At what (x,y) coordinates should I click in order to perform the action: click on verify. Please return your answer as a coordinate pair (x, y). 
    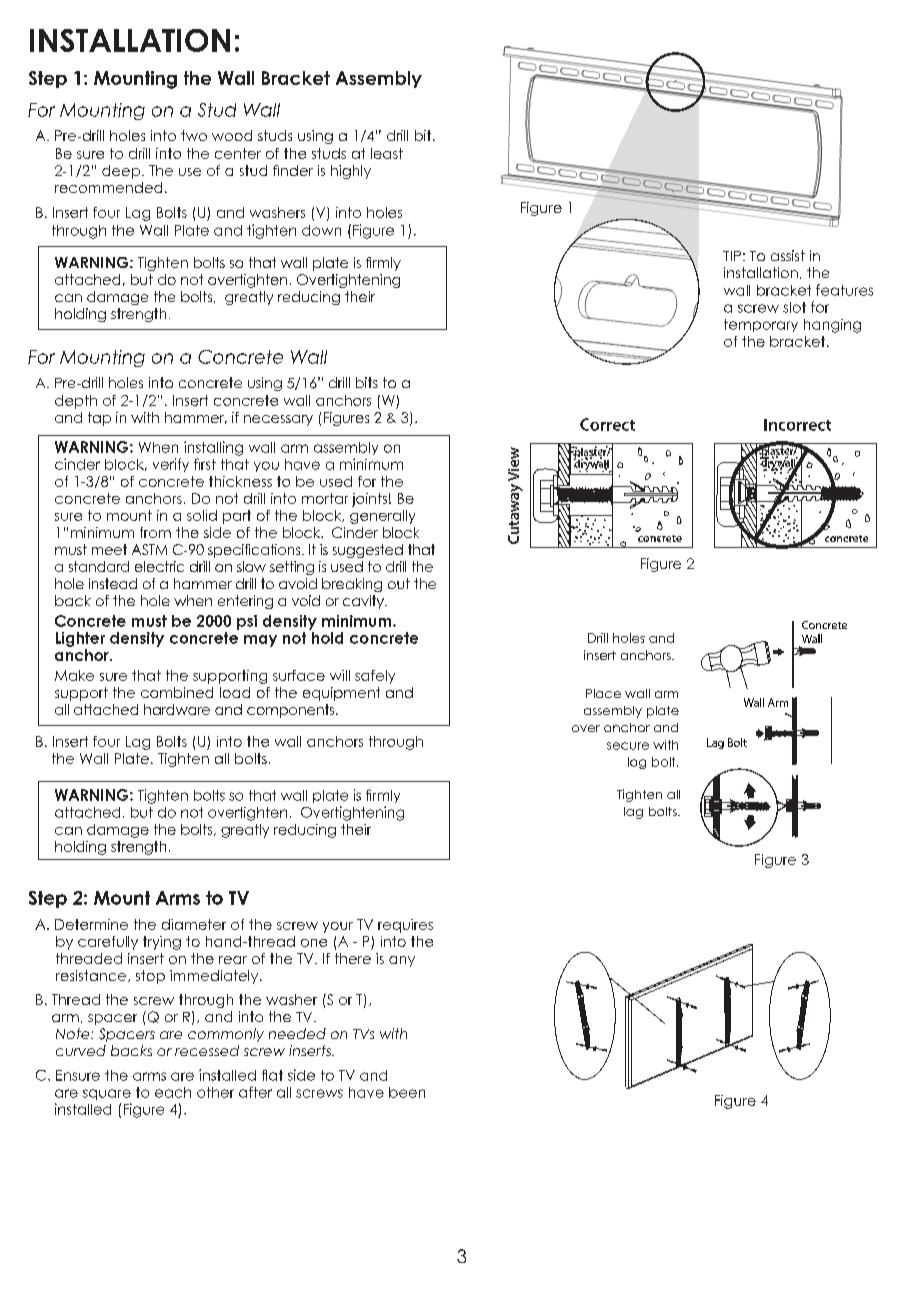
    Looking at the image, I should click on (171, 465).
